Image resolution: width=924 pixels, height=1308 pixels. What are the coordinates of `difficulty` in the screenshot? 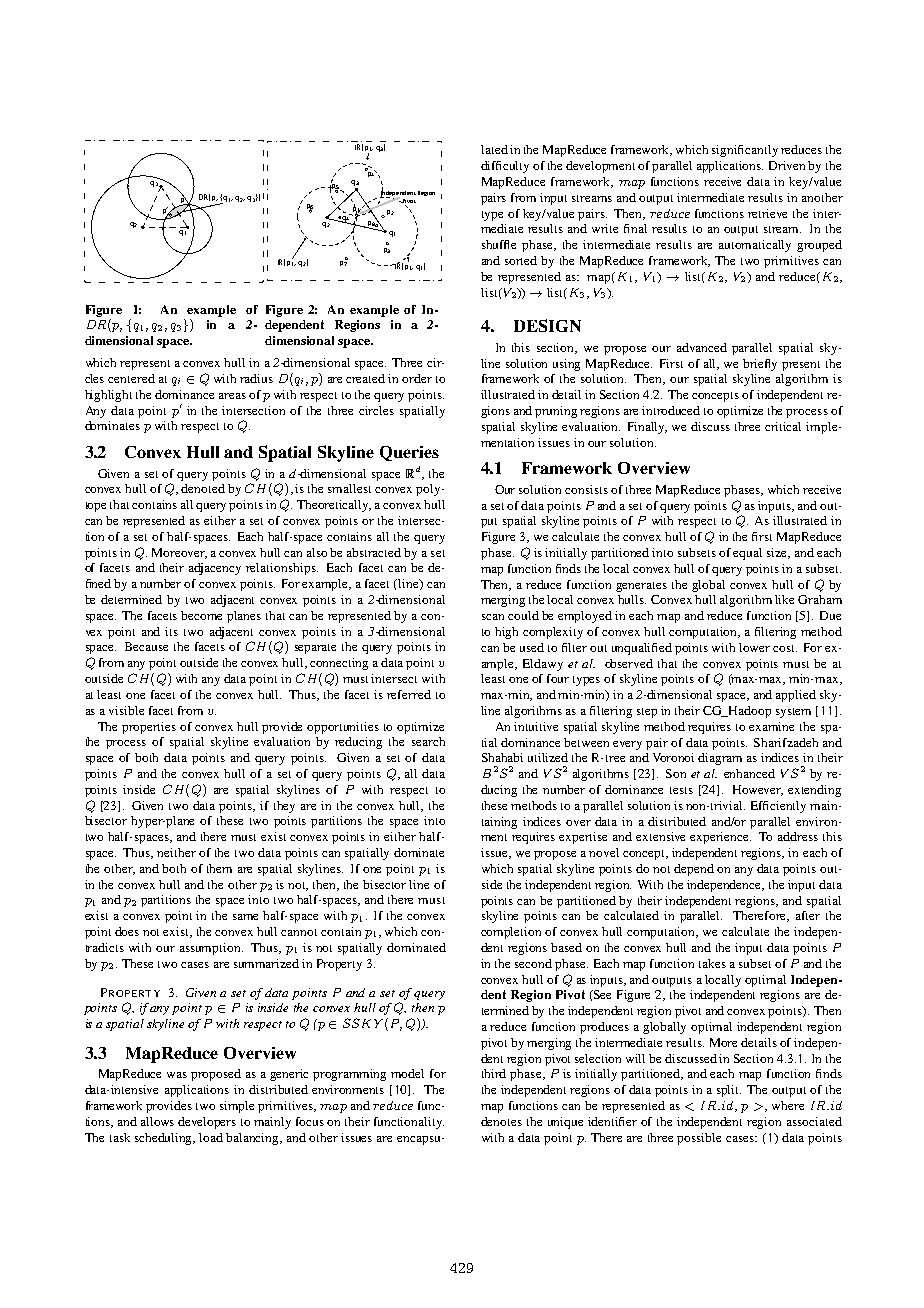 It's located at (505, 167).
